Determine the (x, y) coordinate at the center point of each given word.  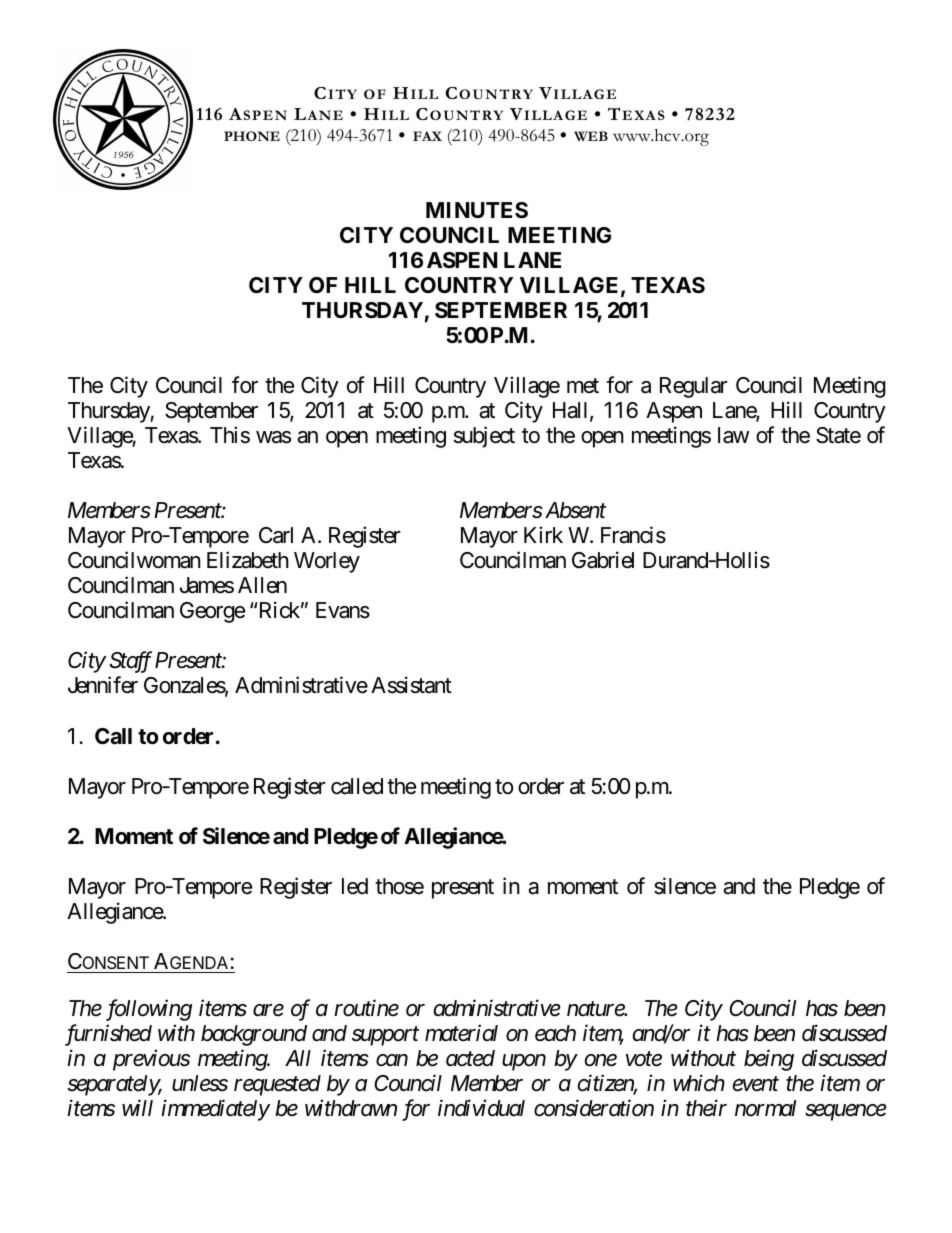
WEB (591, 136)
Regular (694, 387)
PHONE (252, 136)
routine (366, 1008)
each (555, 1033)
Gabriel (603, 560)
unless (200, 1083)
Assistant (411, 685)
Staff (130, 662)
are (268, 1010)
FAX (427, 136)
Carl (276, 535)
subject (484, 437)
